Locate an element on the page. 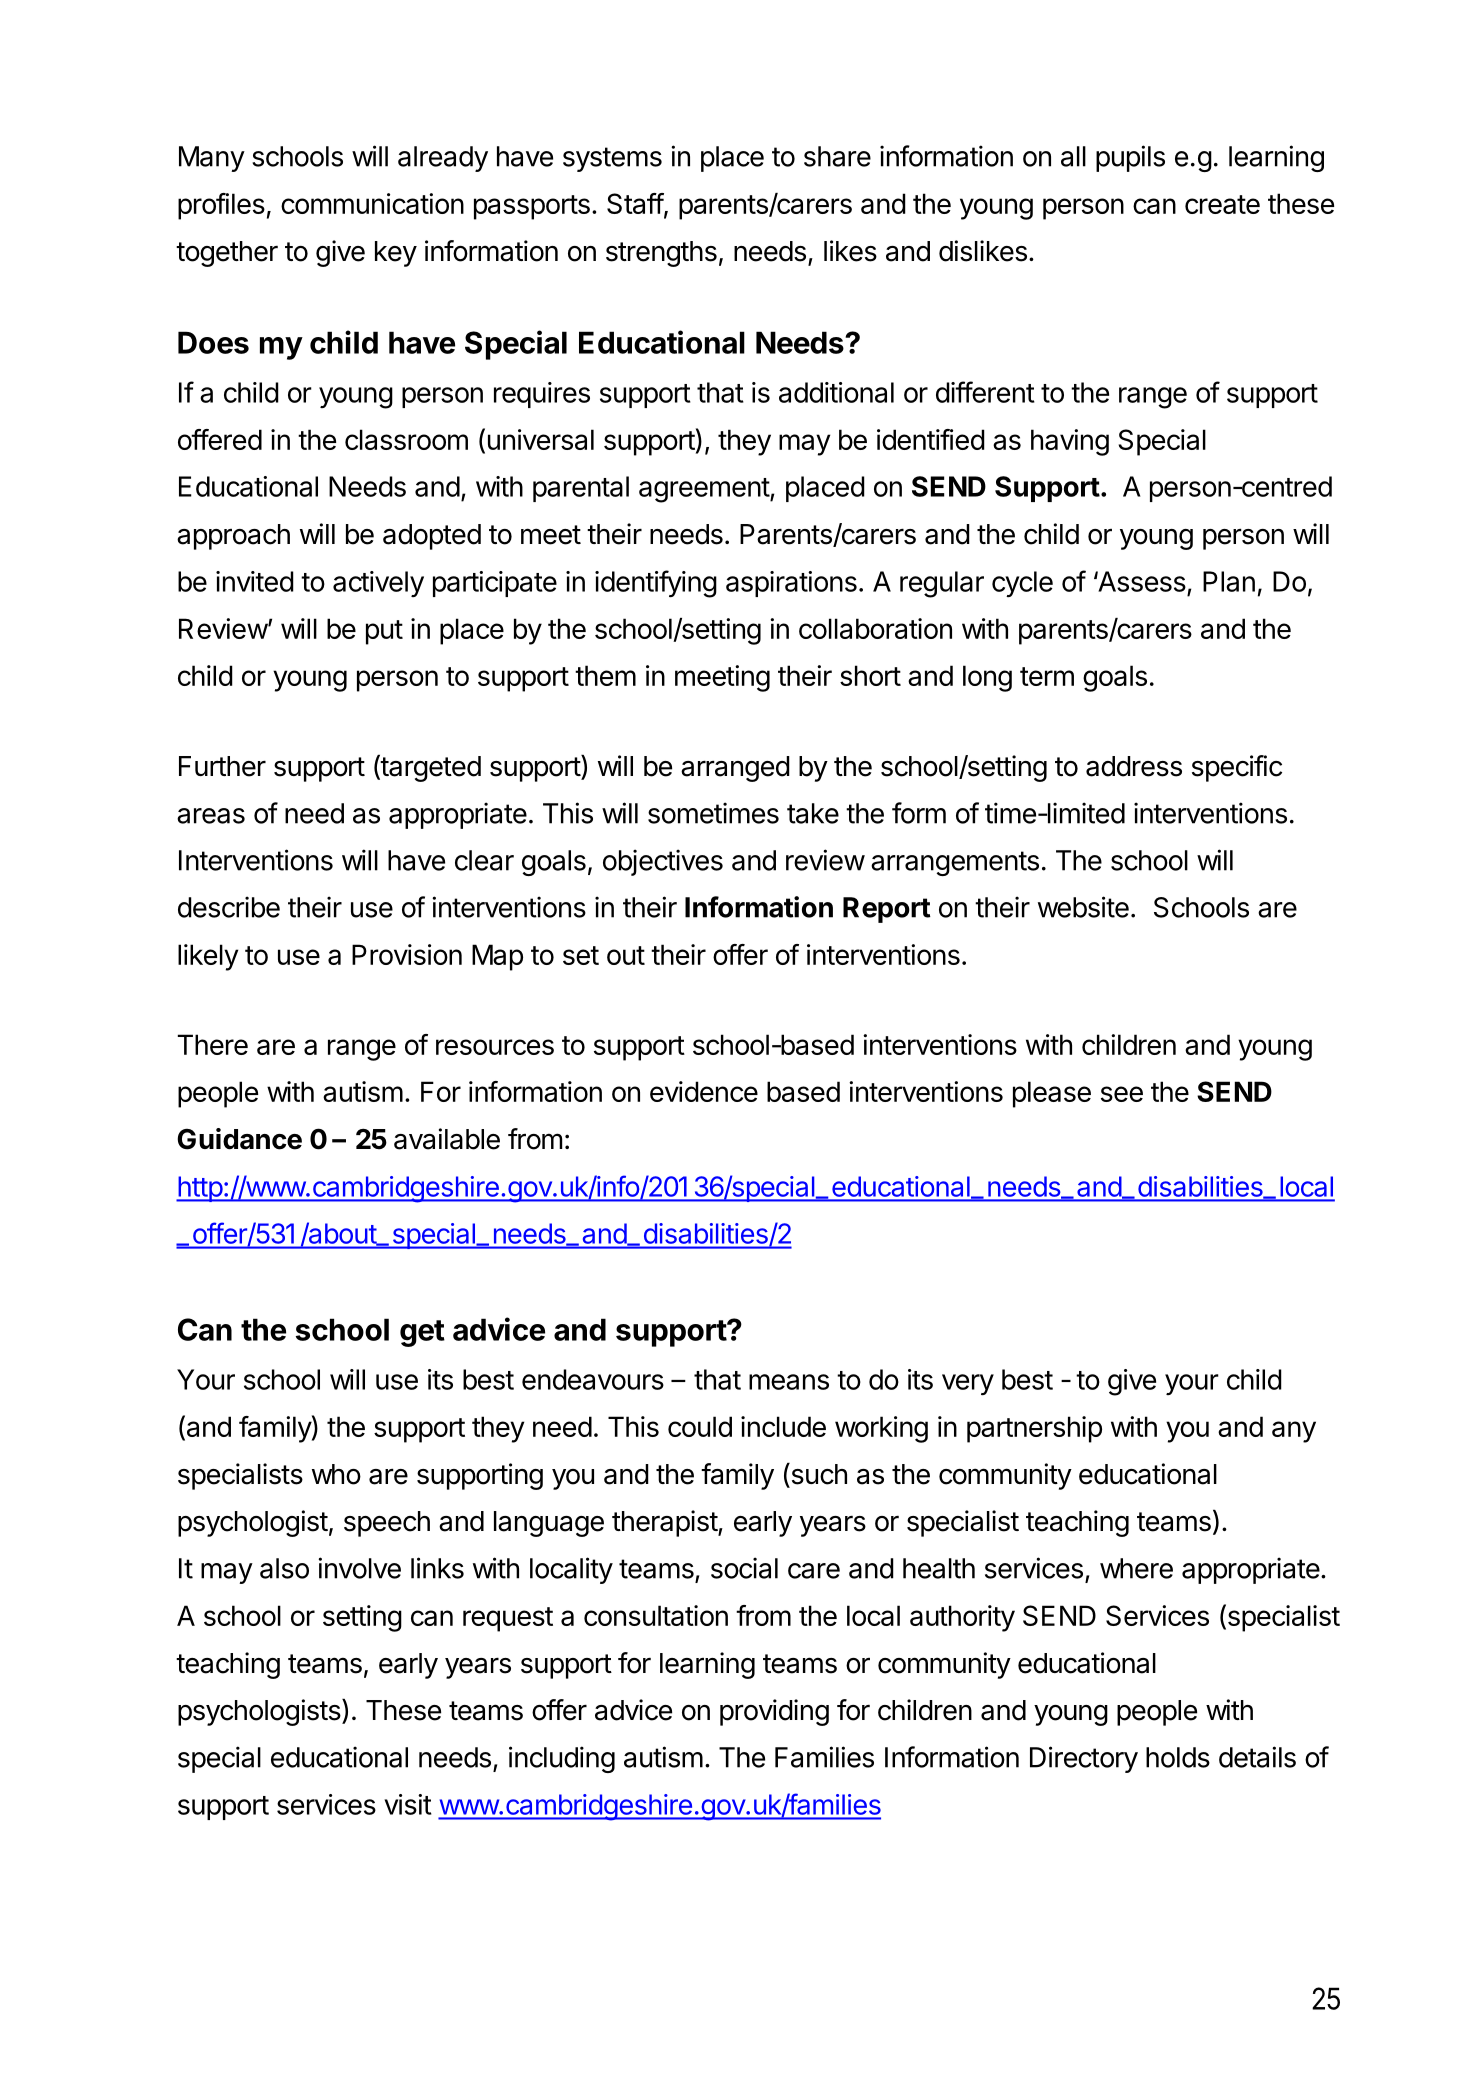  who is located at coordinates (336, 1474).
